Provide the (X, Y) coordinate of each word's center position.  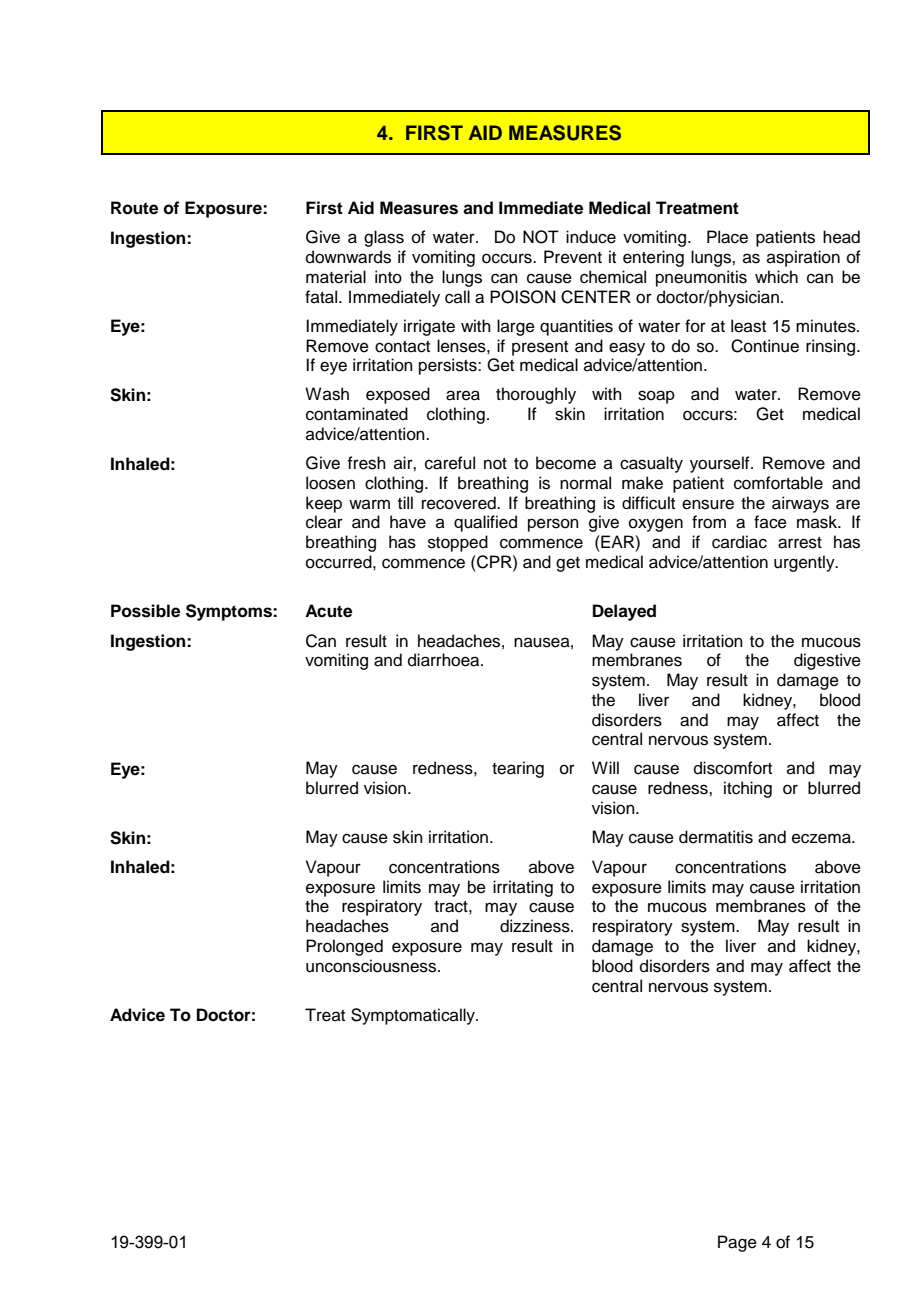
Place (727, 237)
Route (134, 208)
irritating (523, 888)
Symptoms (230, 612)
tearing (518, 769)
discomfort (733, 768)
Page (737, 1243)
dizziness (536, 926)
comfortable (778, 483)
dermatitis (716, 837)
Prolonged (344, 947)
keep (324, 504)
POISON (523, 297)
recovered (460, 503)
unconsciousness (372, 966)
